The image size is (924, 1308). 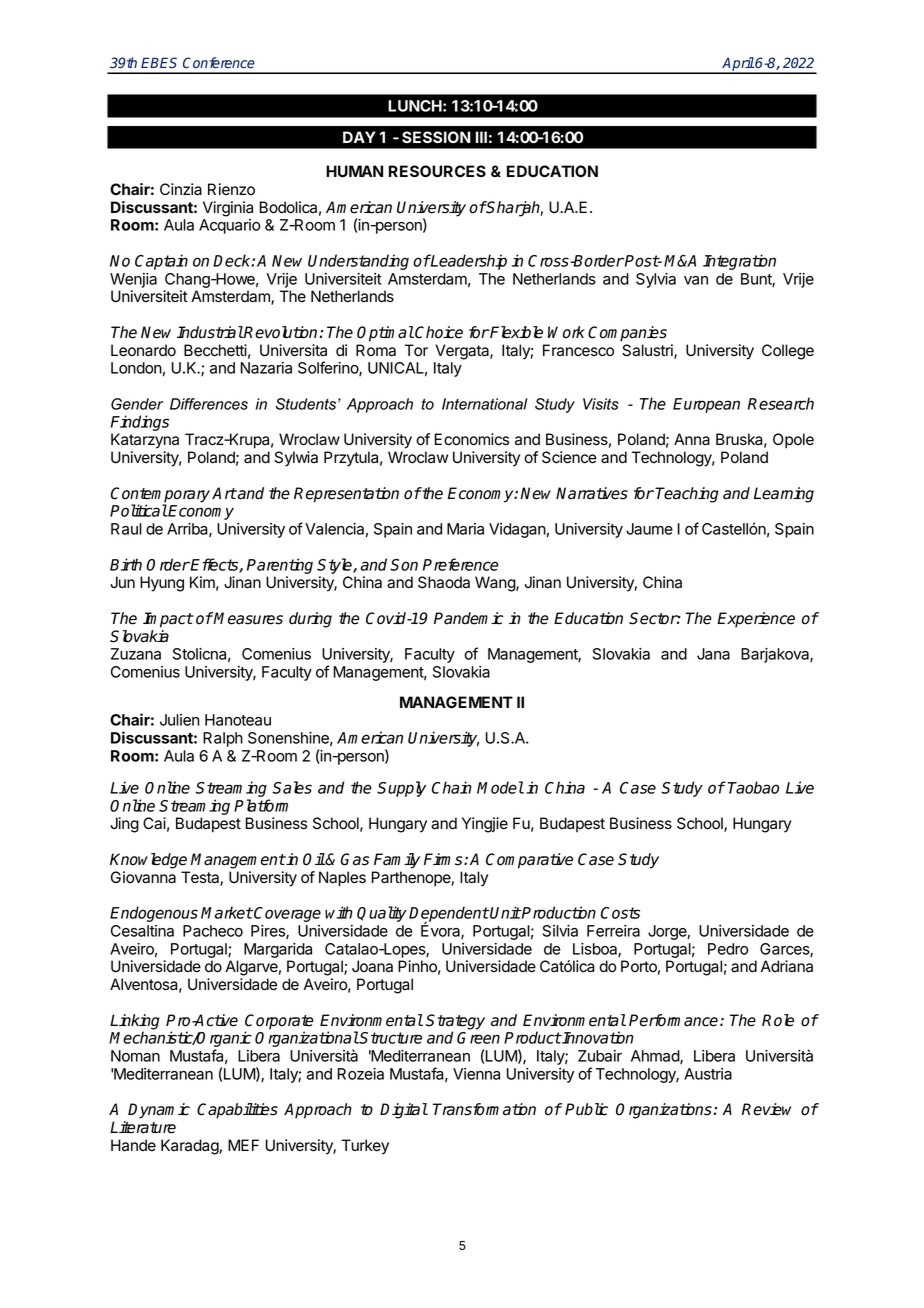 What do you see at coordinates (484, 1109) in the document?
I see `Transformation` at bounding box center [484, 1109].
